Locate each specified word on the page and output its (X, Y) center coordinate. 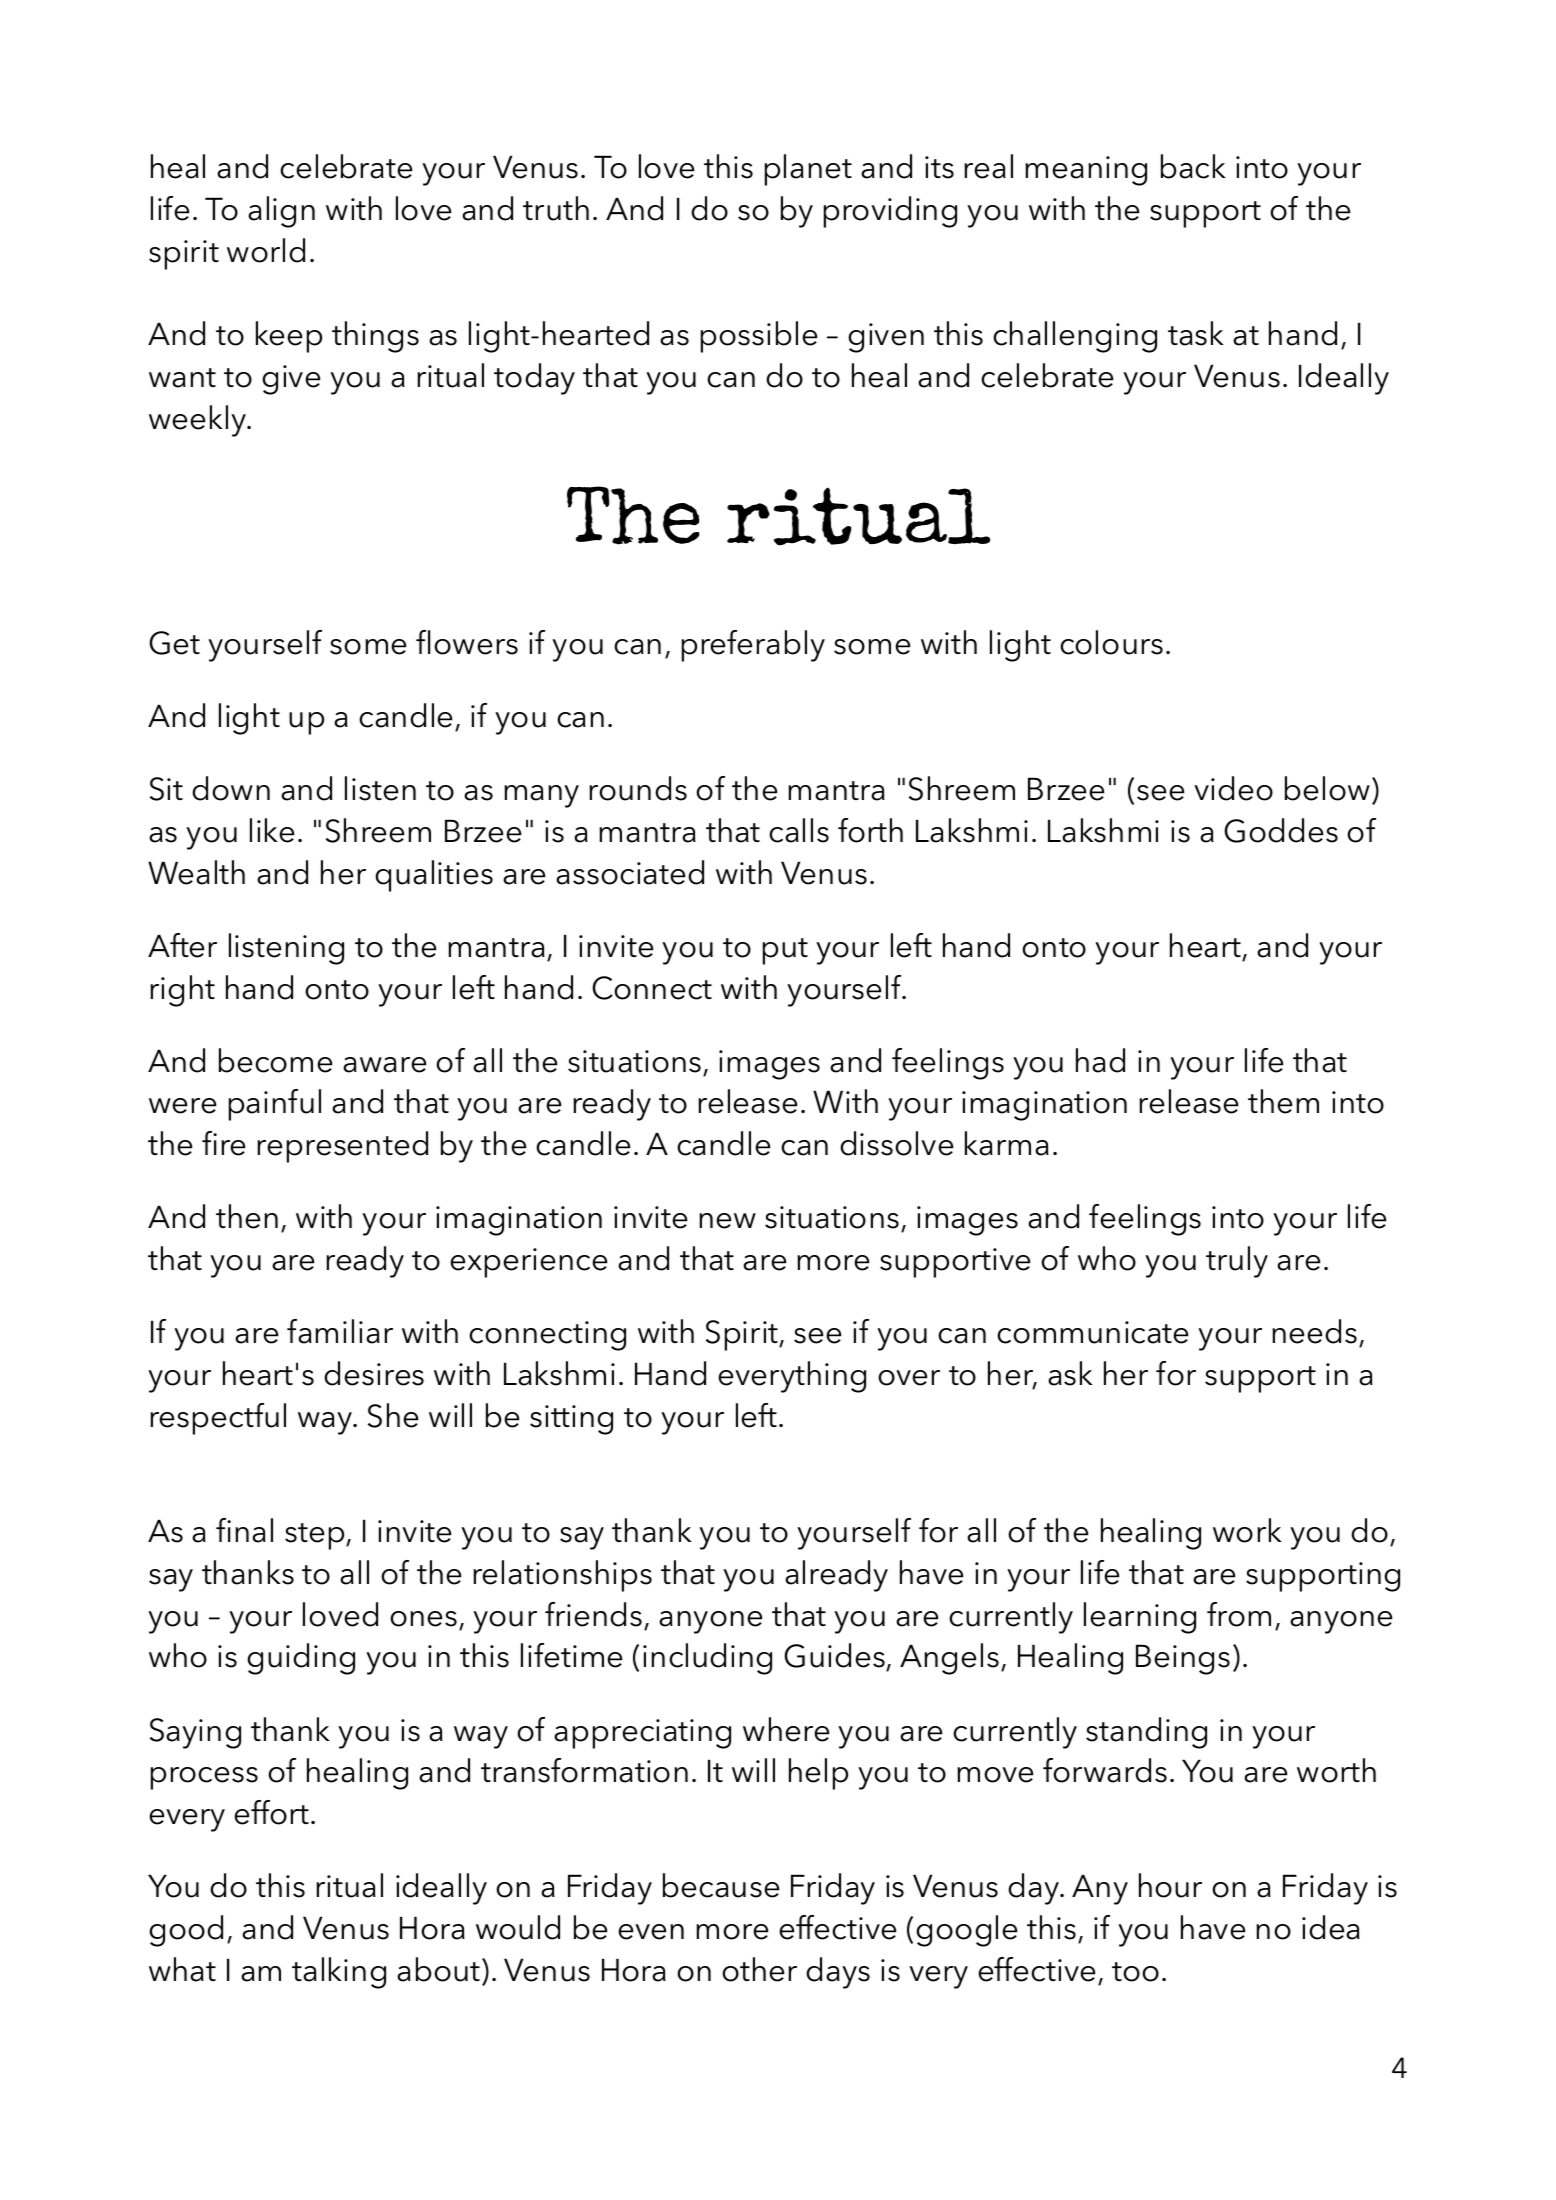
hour (1170, 1885)
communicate (1092, 1332)
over (909, 1378)
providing (890, 212)
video (1233, 788)
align (281, 212)
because (721, 1885)
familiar (340, 1331)
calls (799, 830)
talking (339, 1973)
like (272, 830)
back (1193, 166)
